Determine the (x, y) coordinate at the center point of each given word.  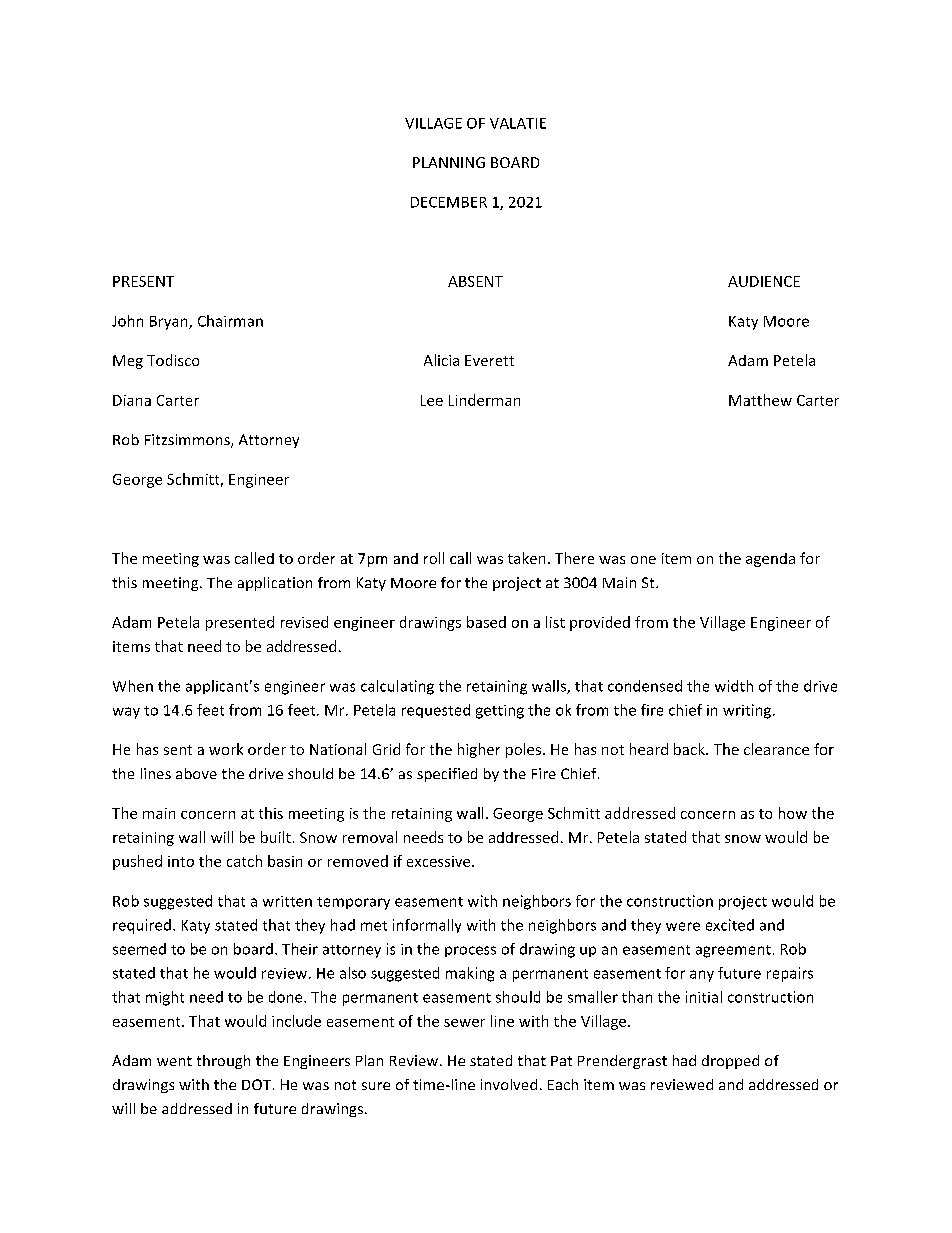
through (223, 1062)
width (734, 686)
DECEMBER (449, 202)
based (486, 622)
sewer (464, 1023)
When (133, 686)
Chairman (230, 321)
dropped (730, 1062)
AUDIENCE (764, 281)
